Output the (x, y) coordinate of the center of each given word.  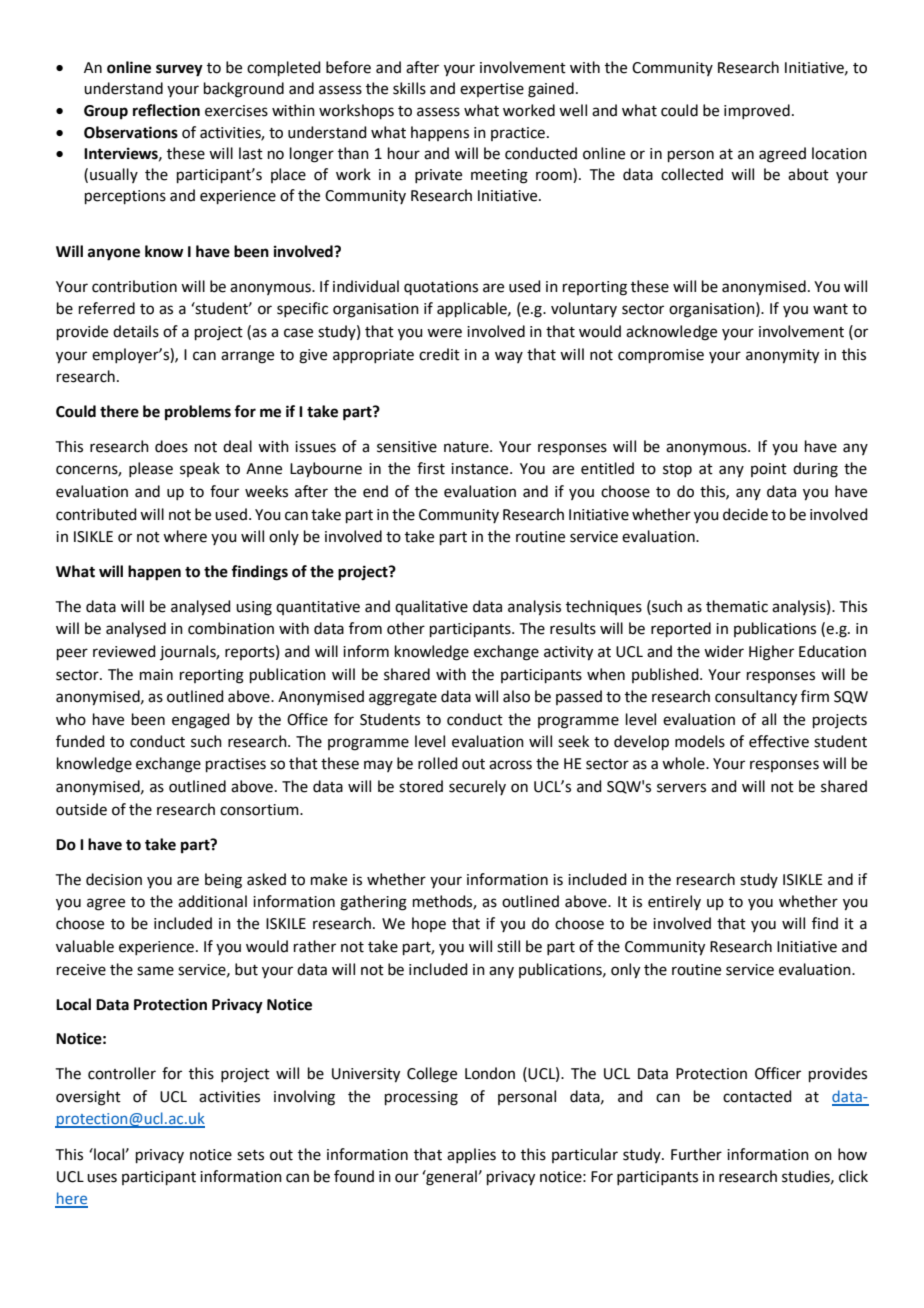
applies (471, 1155)
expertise (492, 90)
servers (681, 788)
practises (236, 765)
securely (477, 787)
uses (102, 1178)
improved (757, 111)
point (769, 470)
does (171, 446)
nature (467, 447)
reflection (166, 110)
